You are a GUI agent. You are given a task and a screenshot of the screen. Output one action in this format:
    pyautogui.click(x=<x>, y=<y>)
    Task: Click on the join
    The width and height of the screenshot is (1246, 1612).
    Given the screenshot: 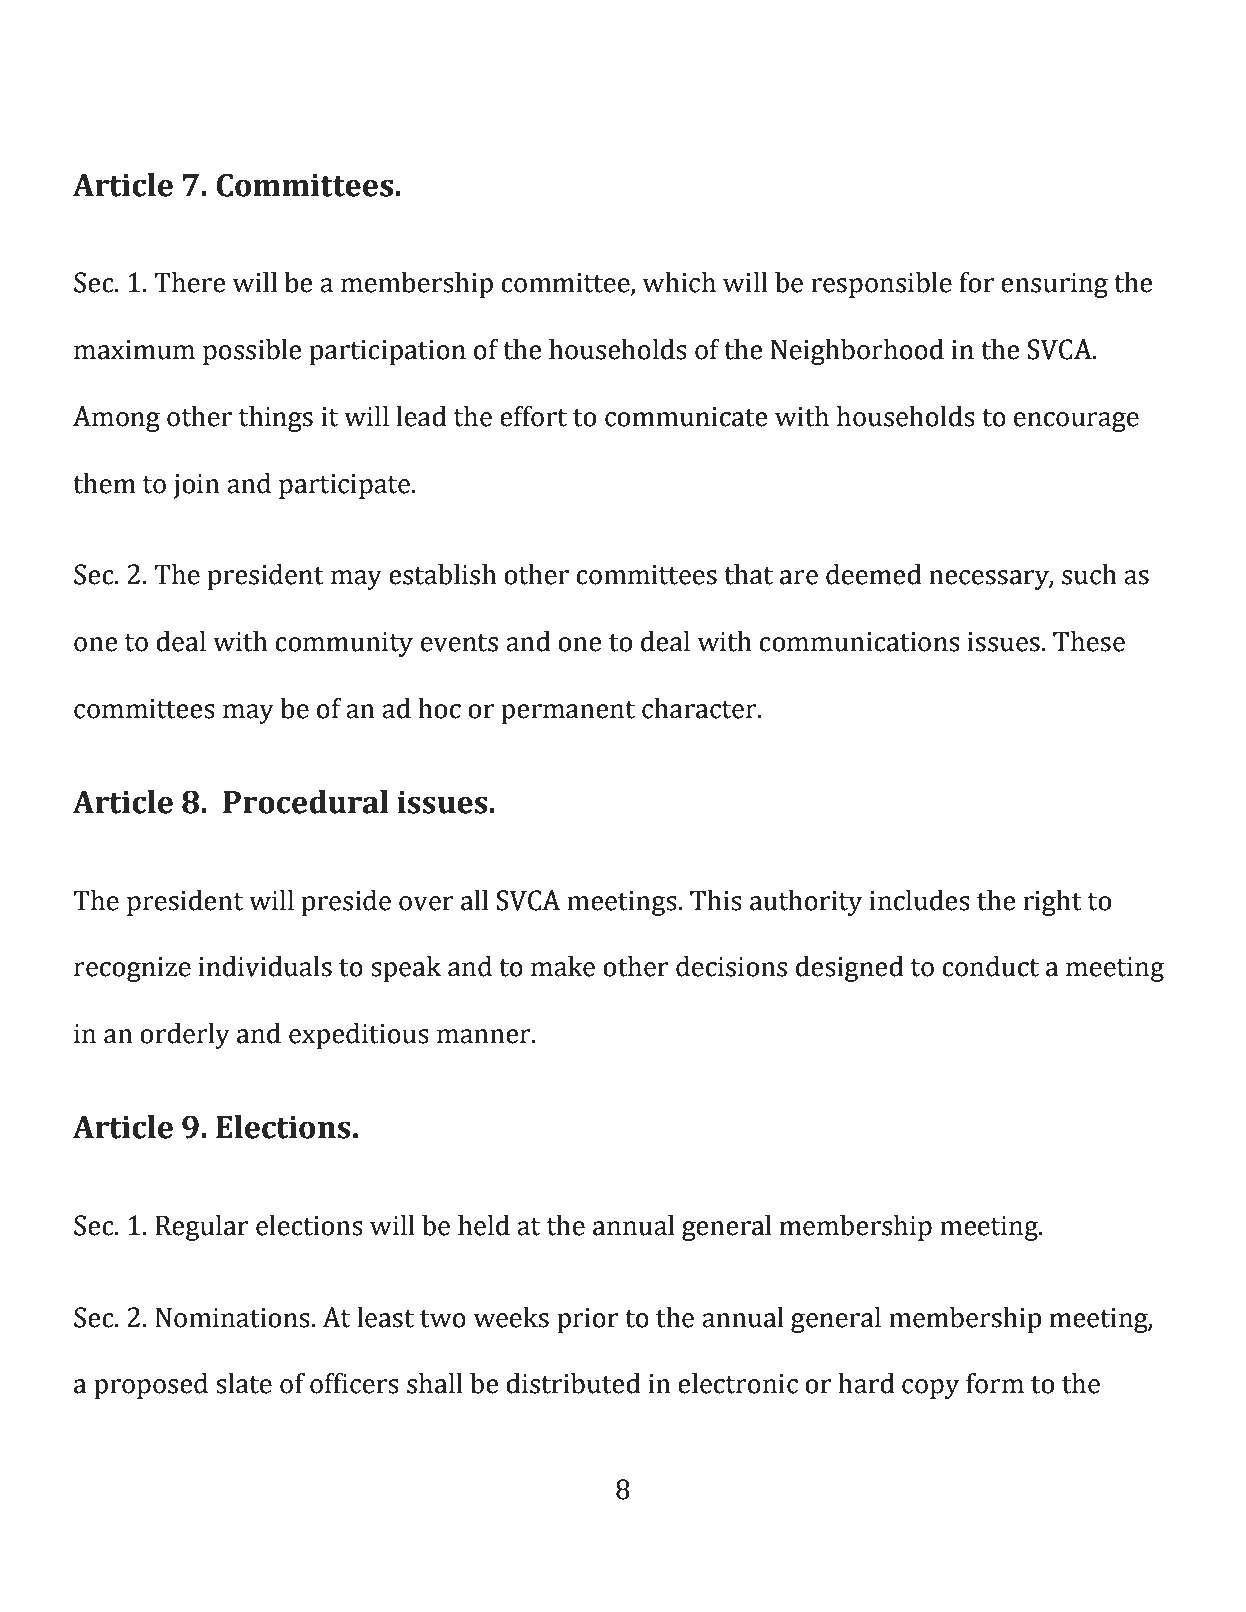 What is the action you would take?
    pyautogui.click(x=197, y=486)
